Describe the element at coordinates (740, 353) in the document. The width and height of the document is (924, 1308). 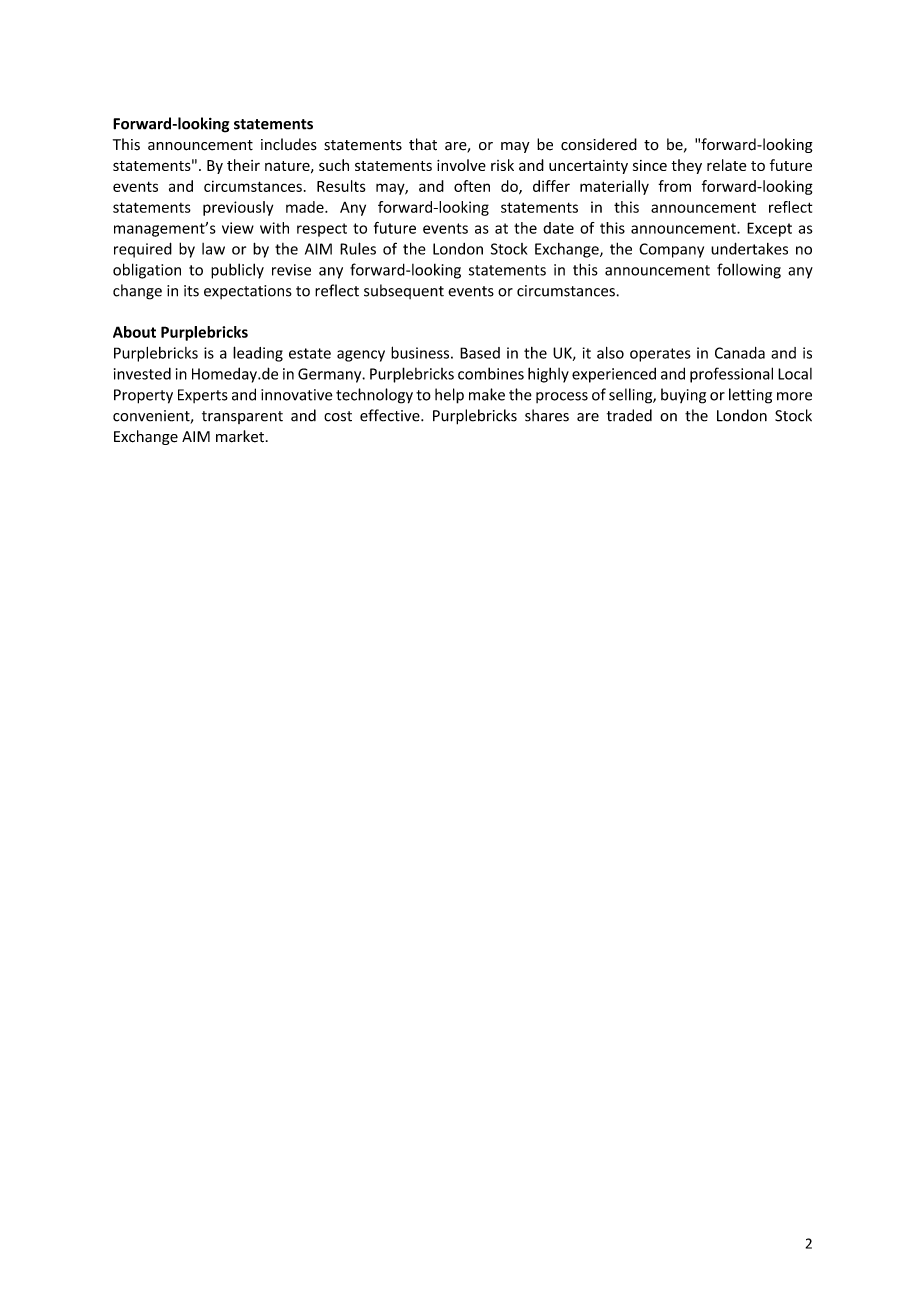
I see `Canada` at that location.
